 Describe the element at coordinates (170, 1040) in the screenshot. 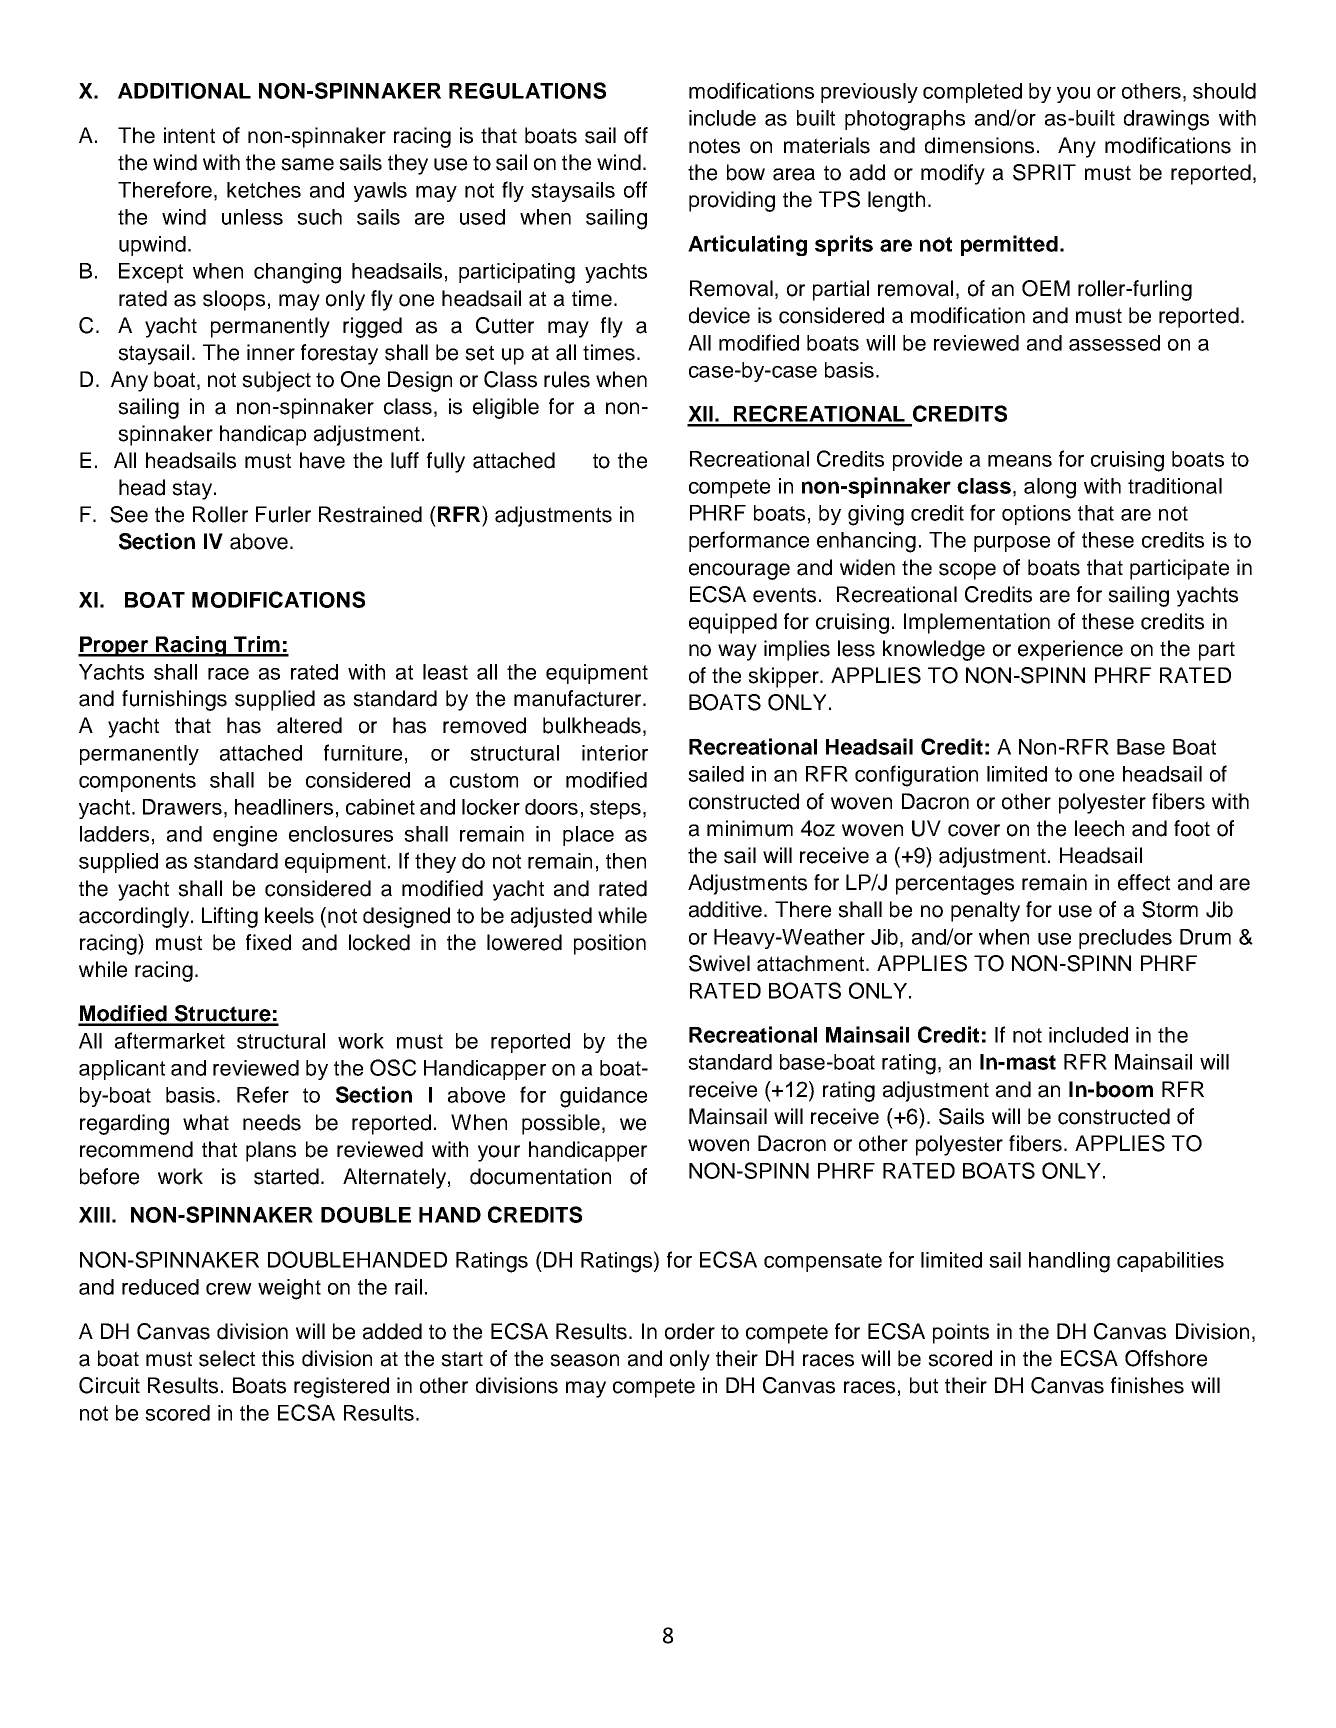

I see `aftermarket` at that location.
